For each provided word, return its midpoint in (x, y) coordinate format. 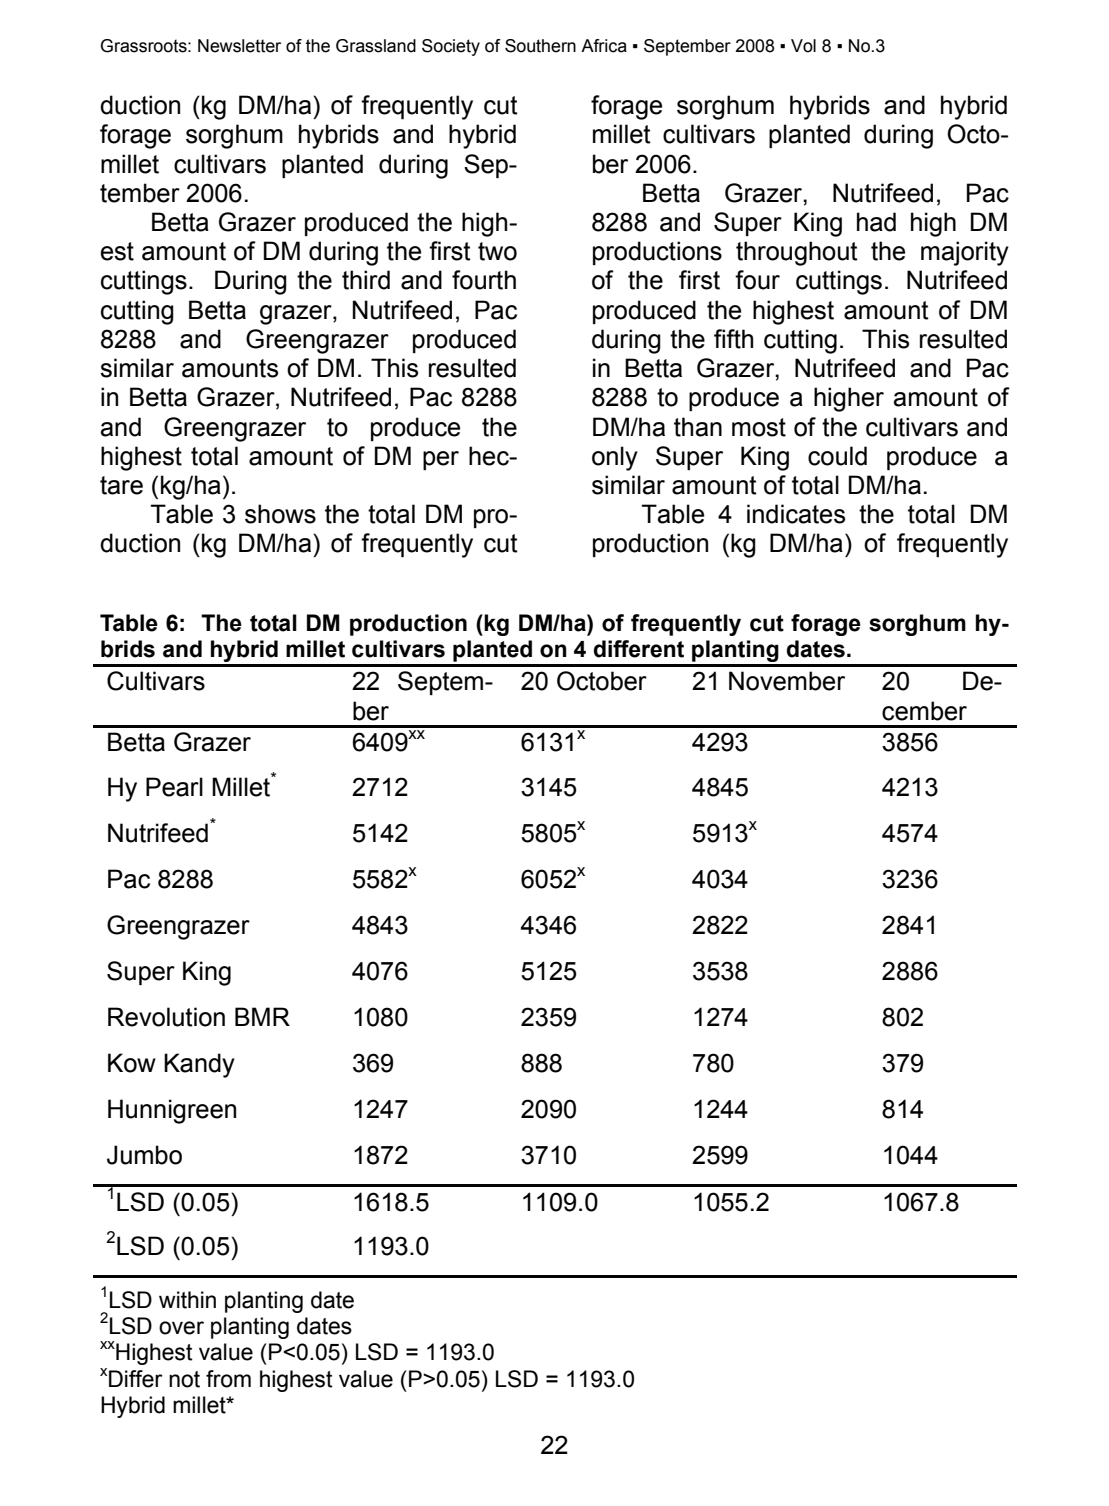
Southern (540, 46)
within (187, 1300)
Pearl (174, 787)
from (228, 1379)
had (876, 222)
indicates (796, 514)
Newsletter (239, 46)
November (787, 681)
